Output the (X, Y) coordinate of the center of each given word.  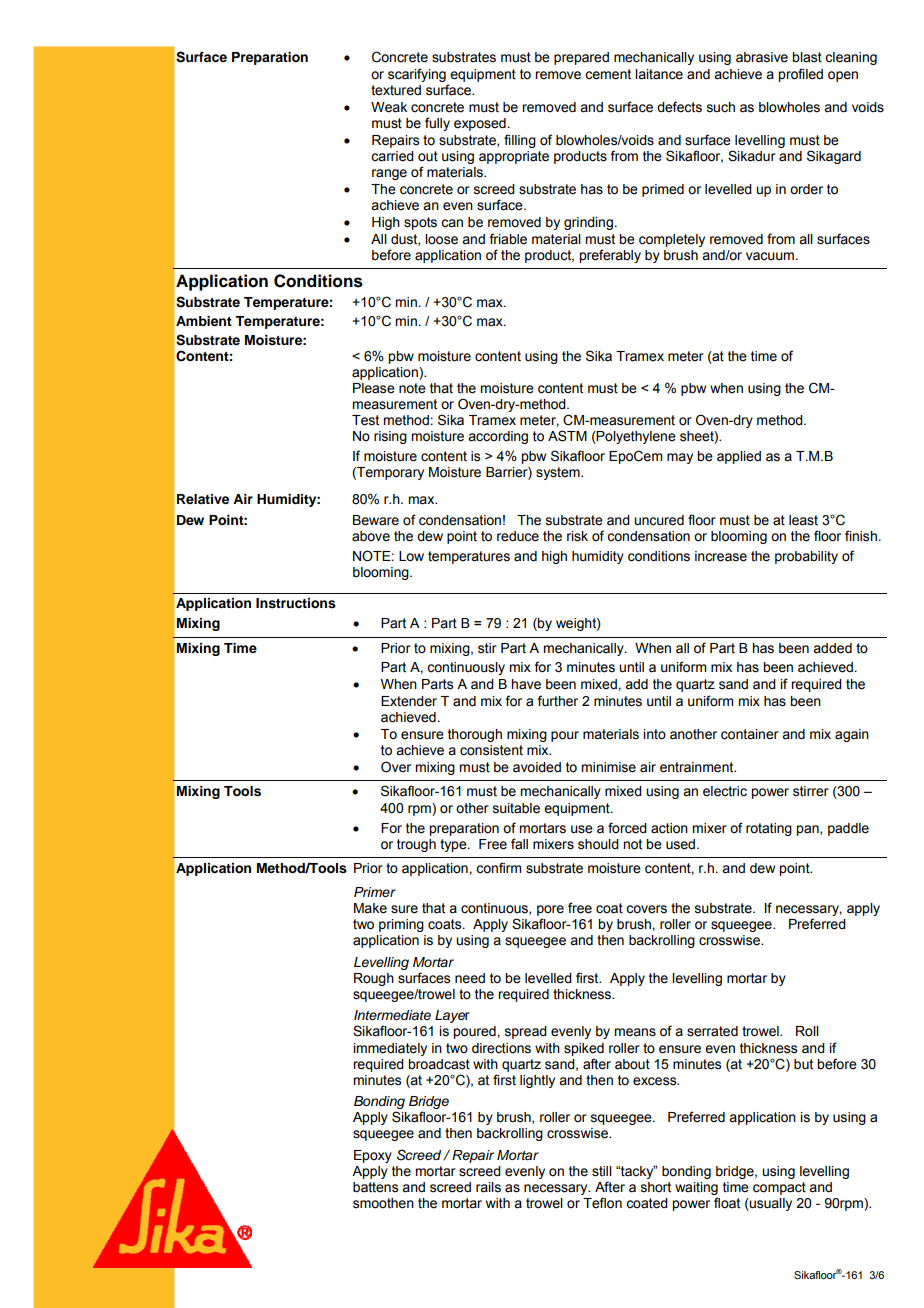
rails (488, 1187)
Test (365, 420)
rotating (769, 829)
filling (520, 141)
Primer (375, 892)
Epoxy (373, 1156)
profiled (800, 75)
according (498, 437)
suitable (516, 808)
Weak (389, 107)
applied (739, 457)
